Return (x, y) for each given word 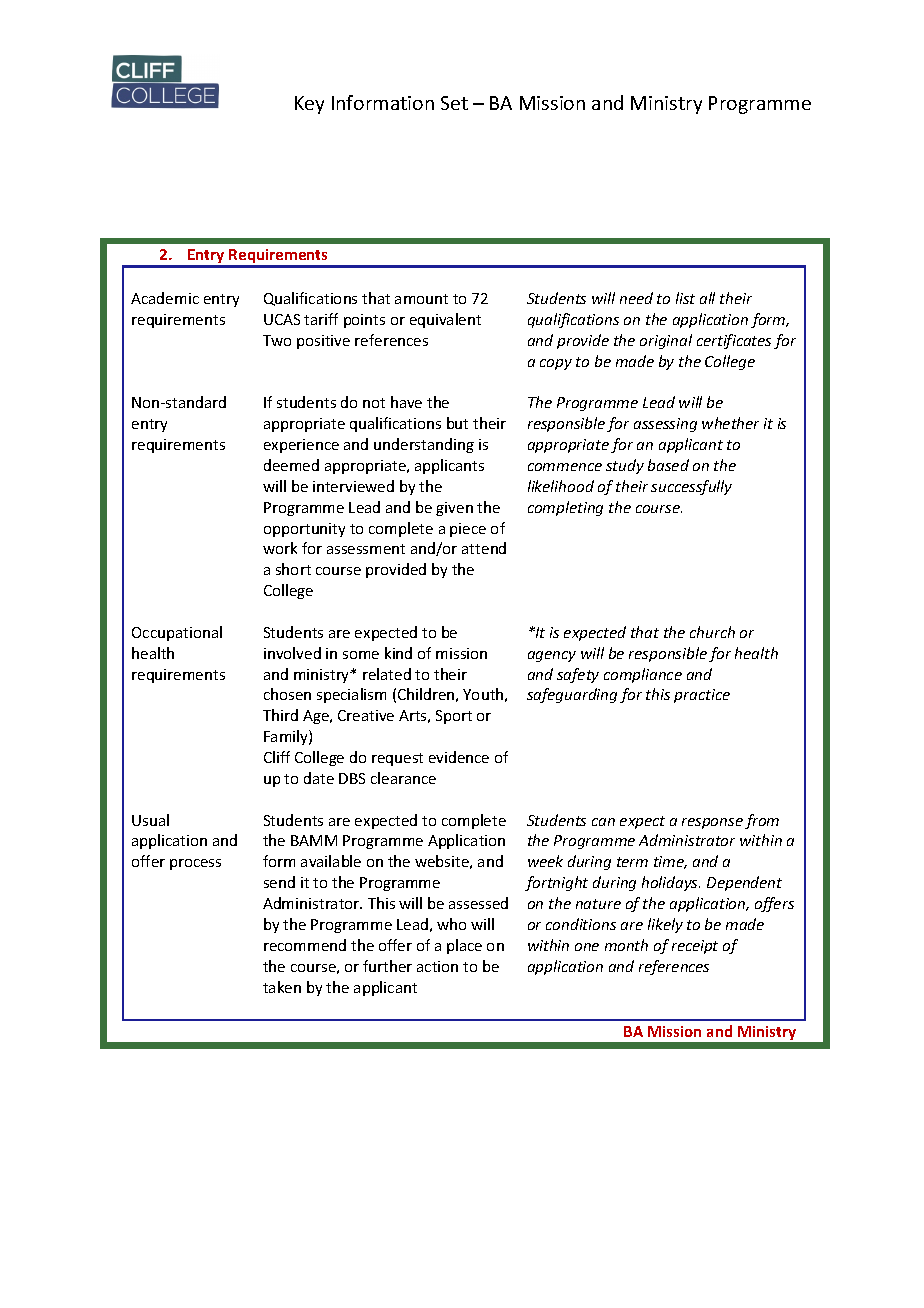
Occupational (177, 633)
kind (398, 653)
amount (421, 299)
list (685, 298)
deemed (291, 465)
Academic (165, 298)
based (668, 465)
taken (282, 987)
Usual (150, 820)
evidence (459, 757)
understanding (424, 445)
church (712, 632)
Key (309, 105)
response (712, 823)
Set (454, 103)
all (707, 298)
